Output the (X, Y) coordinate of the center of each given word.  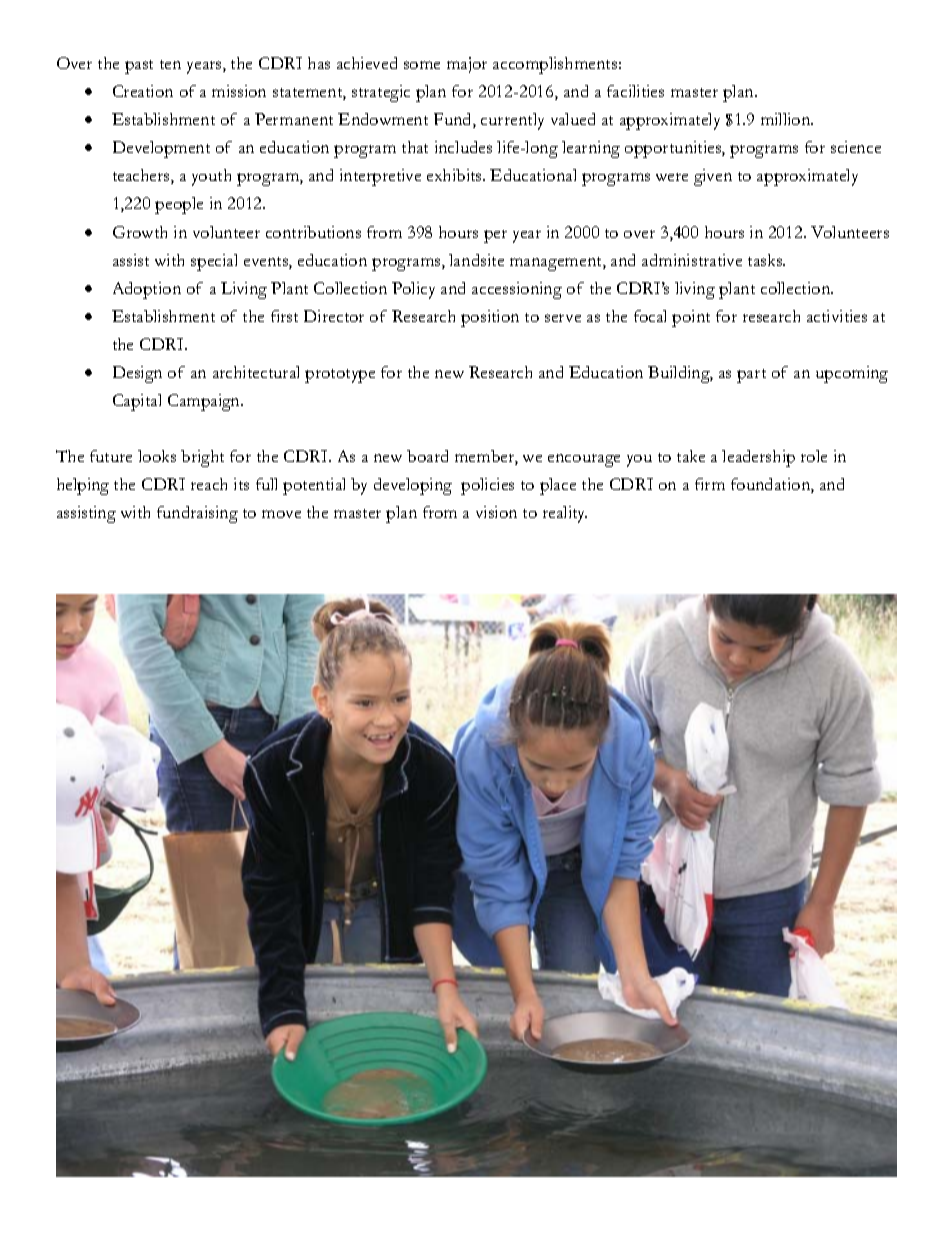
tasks (766, 260)
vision (496, 512)
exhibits (455, 175)
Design (137, 374)
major (467, 65)
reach (209, 484)
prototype (340, 376)
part (751, 376)
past (139, 67)
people (179, 205)
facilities (635, 91)
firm (710, 484)
